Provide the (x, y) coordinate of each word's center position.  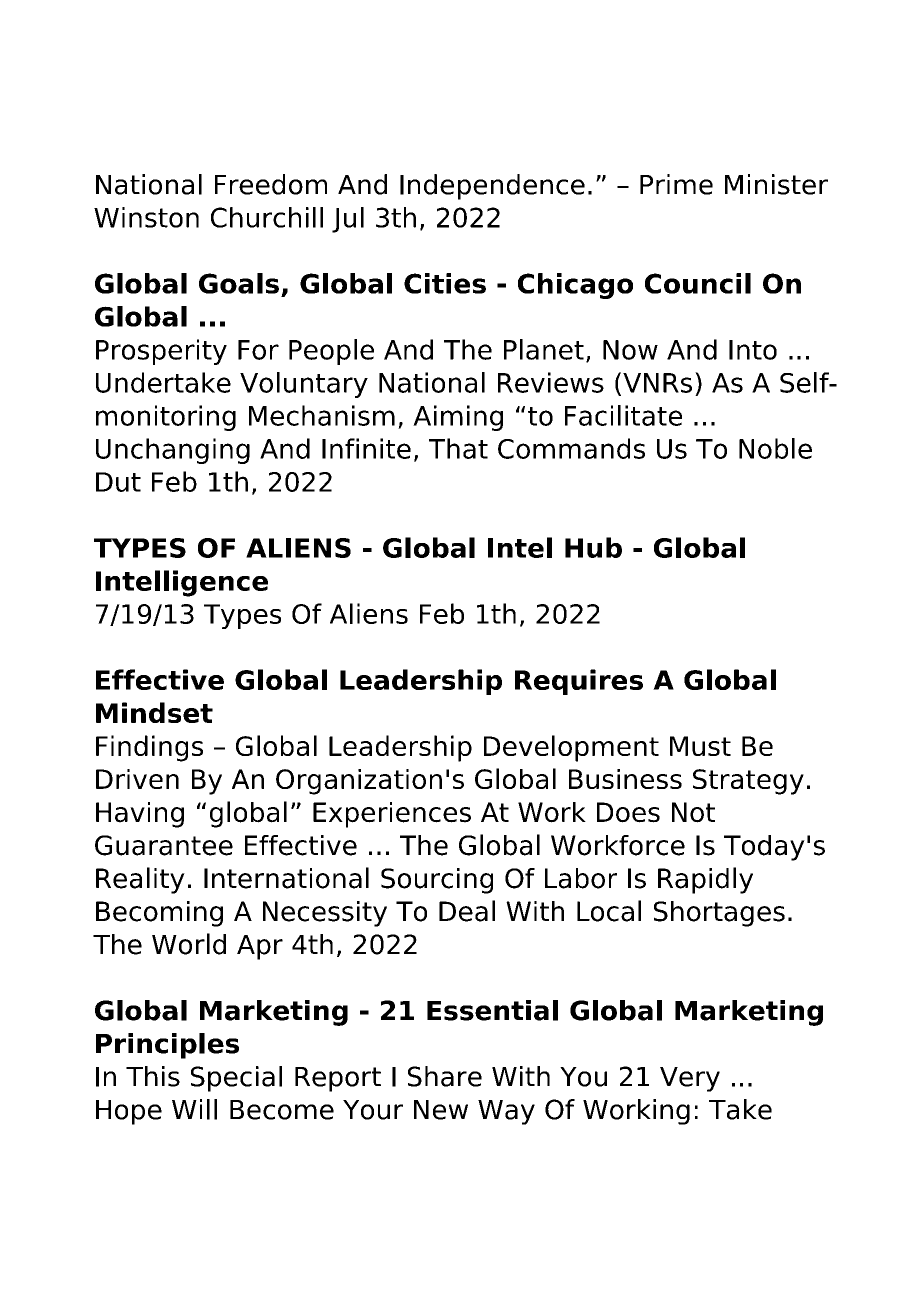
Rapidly (705, 880)
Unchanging (173, 451)
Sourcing (437, 881)
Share (445, 1076)
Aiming (458, 418)
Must (700, 746)
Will (194, 1109)
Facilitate (623, 415)
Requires (579, 682)
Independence (492, 187)
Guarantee (164, 845)
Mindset (154, 712)
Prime (676, 184)
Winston (146, 217)
